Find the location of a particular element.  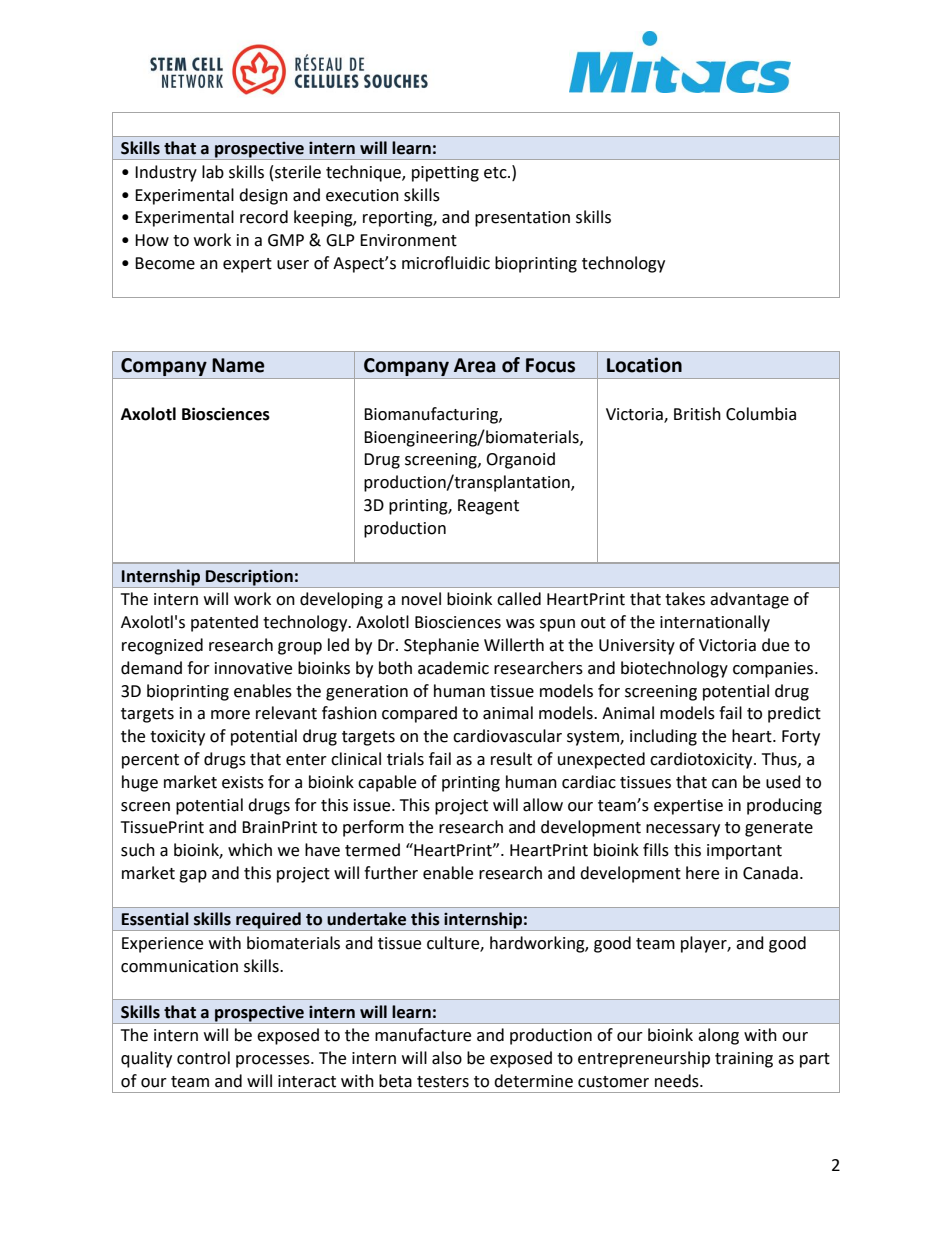

Columbia is located at coordinates (761, 414).
